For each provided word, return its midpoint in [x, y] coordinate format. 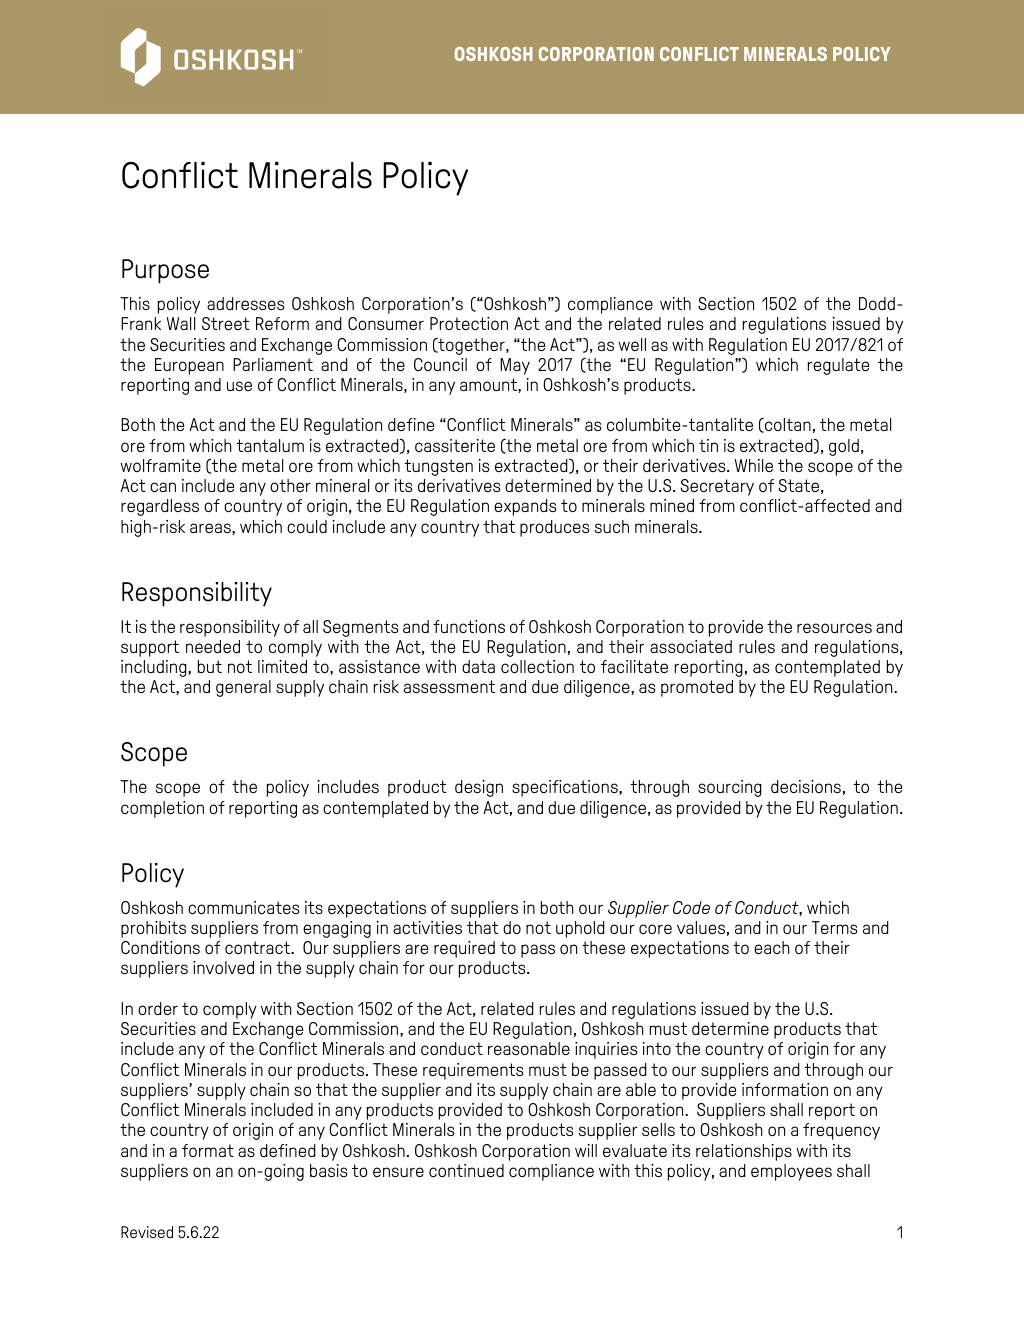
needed [213, 646]
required [464, 949]
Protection [469, 323]
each [772, 947]
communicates [244, 907]
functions [469, 626]
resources [834, 628]
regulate [838, 366]
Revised [147, 1232]
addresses [246, 303]
